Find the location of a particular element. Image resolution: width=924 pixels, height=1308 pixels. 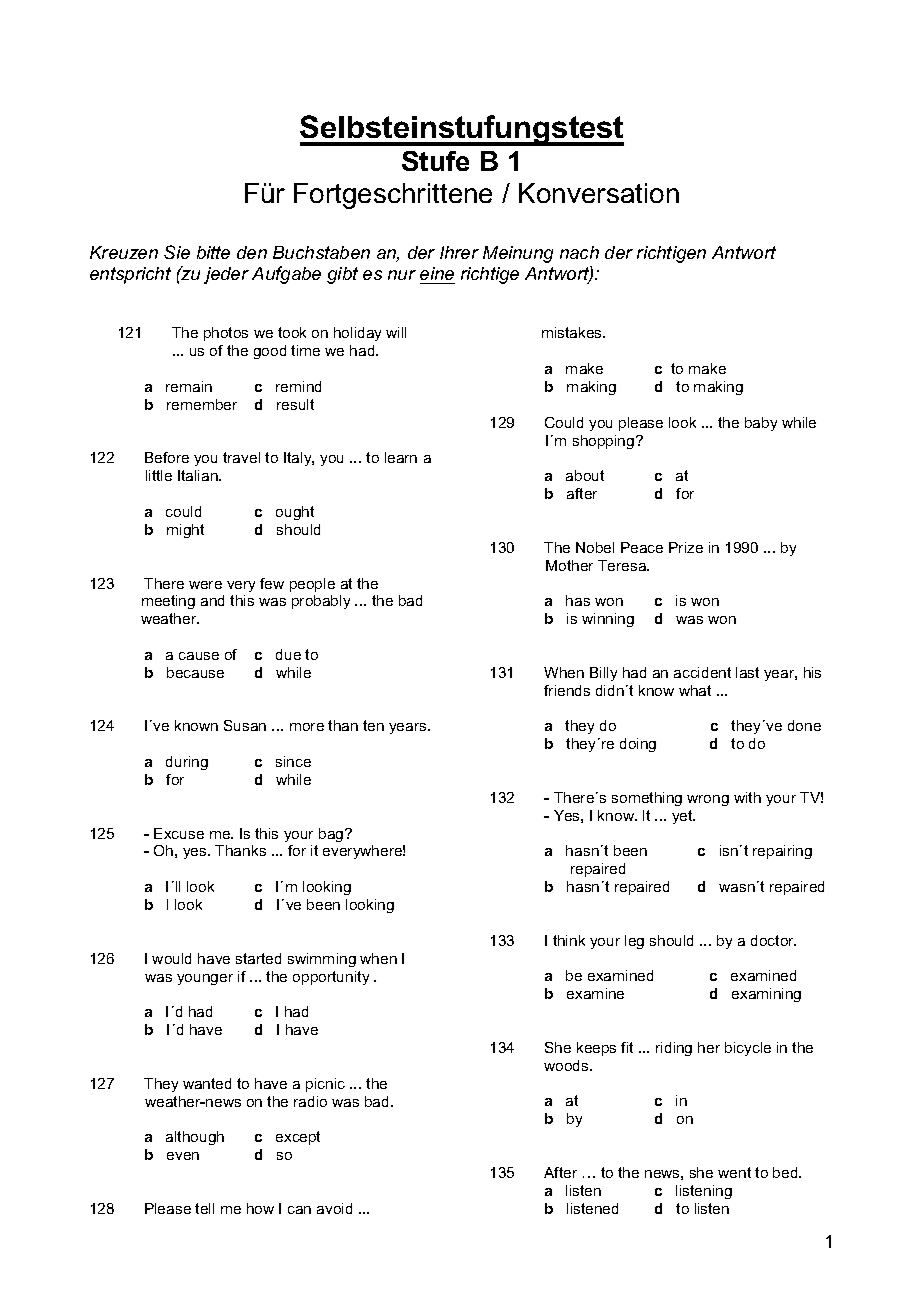

Susan is located at coordinates (245, 725).
